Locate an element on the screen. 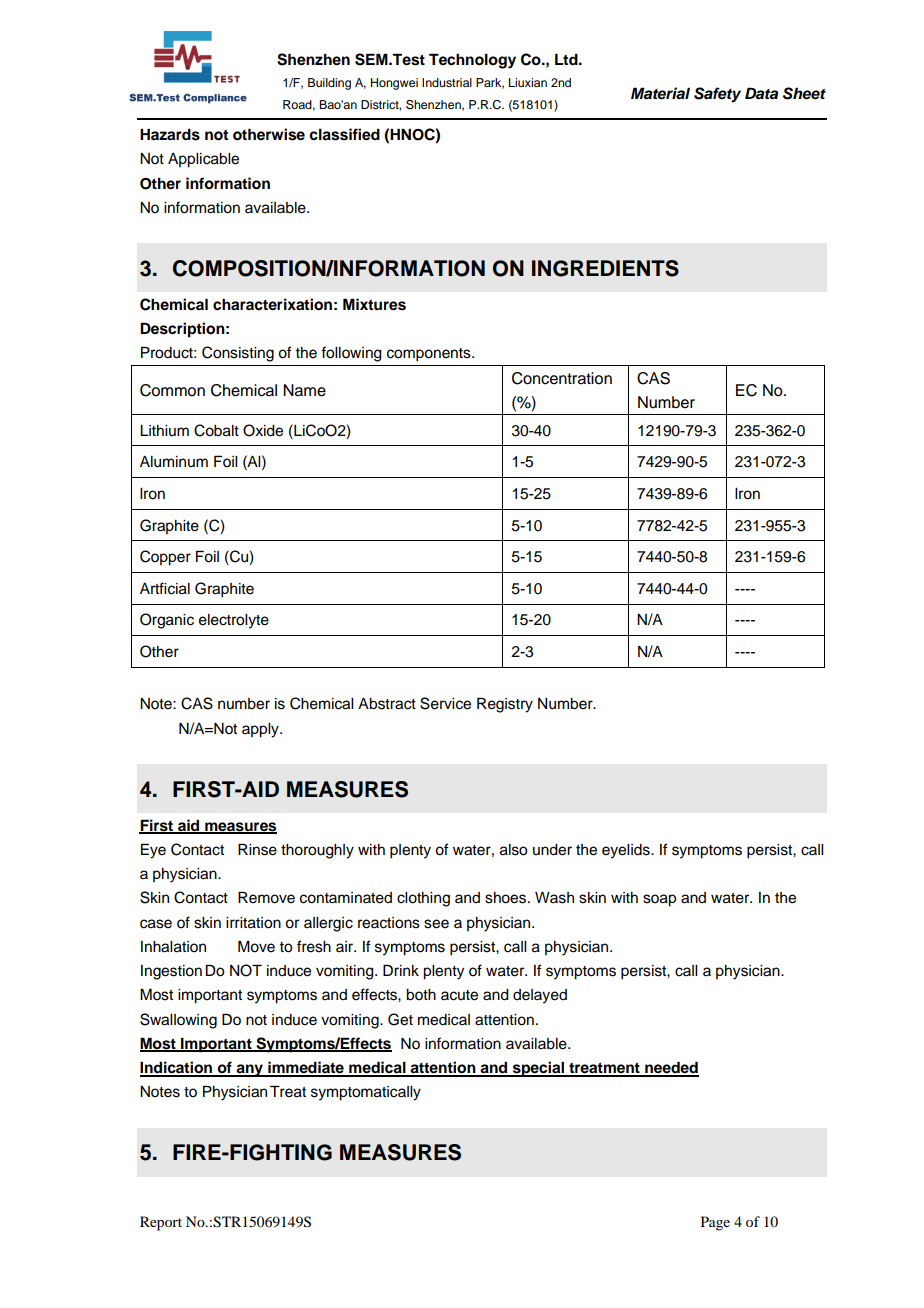 The height and width of the screenshot is (1308, 924). Safety is located at coordinates (717, 95).
